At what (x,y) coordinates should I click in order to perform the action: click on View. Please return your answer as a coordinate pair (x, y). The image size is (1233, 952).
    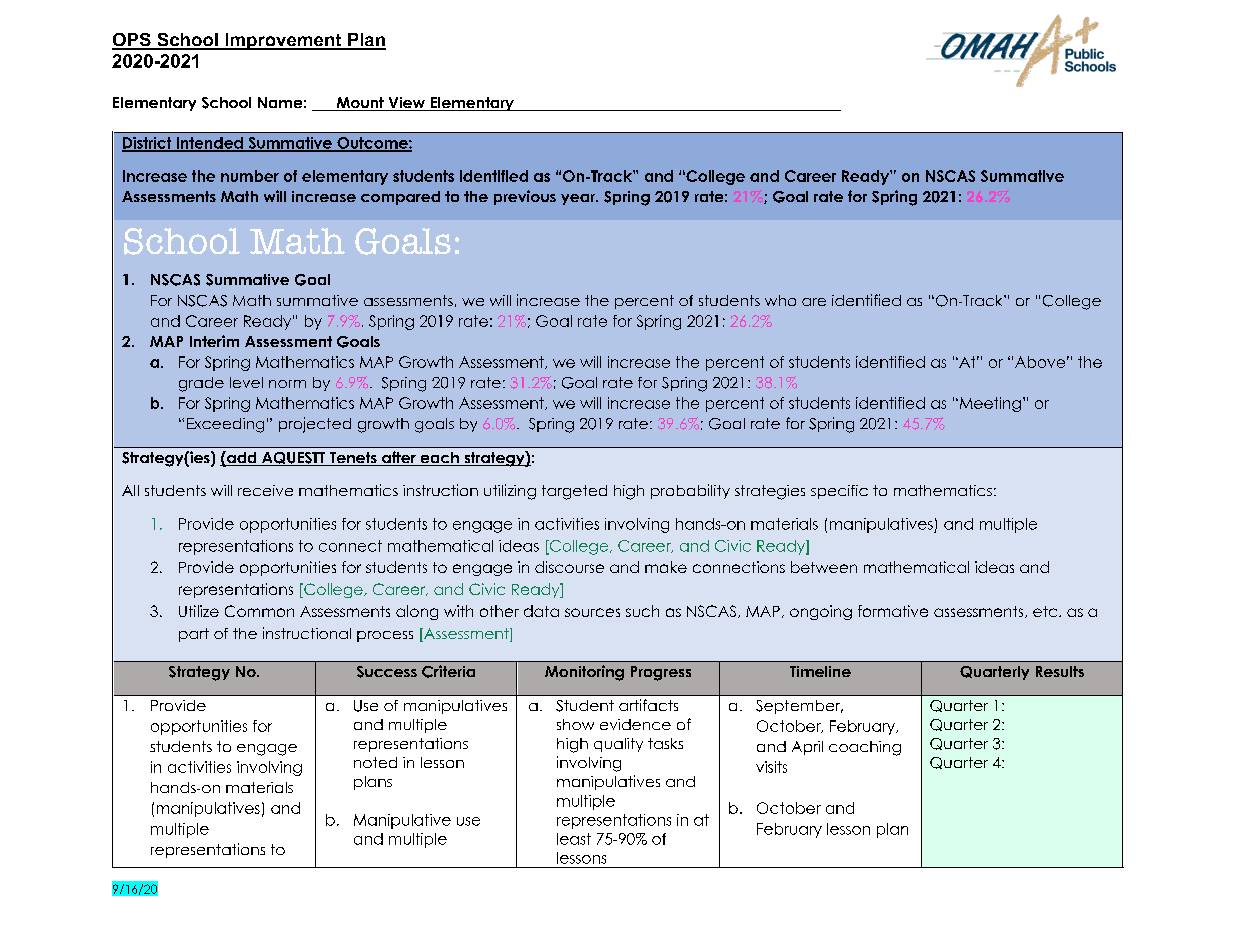
    Looking at the image, I should click on (406, 104).
